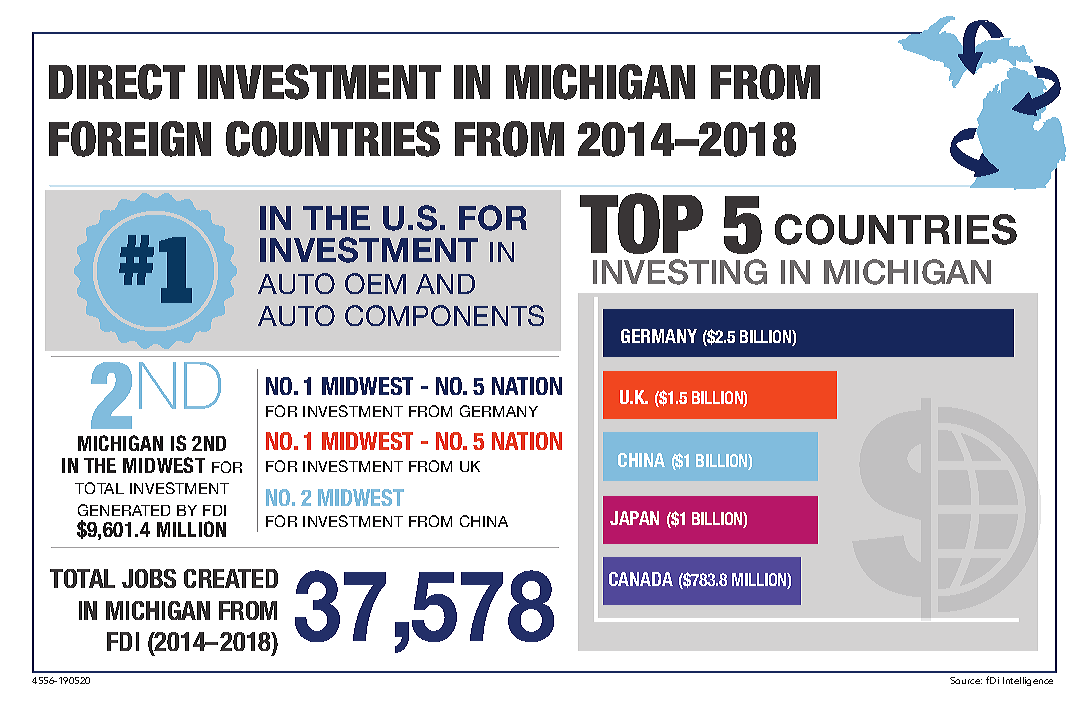 This document has height=705, width=1089. I want to click on CANADA, so click(641, 579).
